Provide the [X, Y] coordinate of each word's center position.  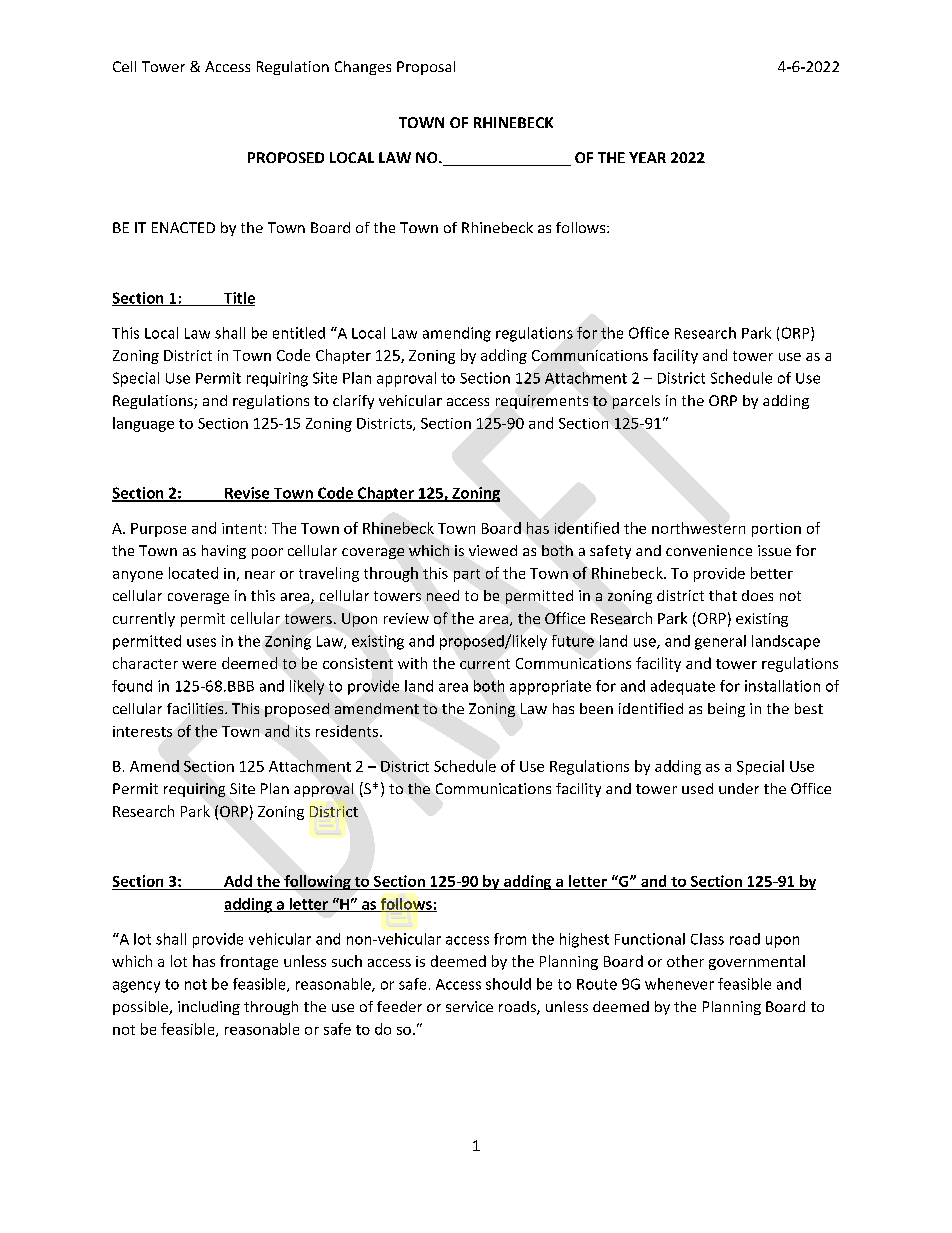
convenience [709, 550]
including [209, 1008]
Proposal [426, 68]
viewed [493, 550]
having [224, 552]
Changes [363, 68]
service [469, 1006]
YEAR [647, 157]
